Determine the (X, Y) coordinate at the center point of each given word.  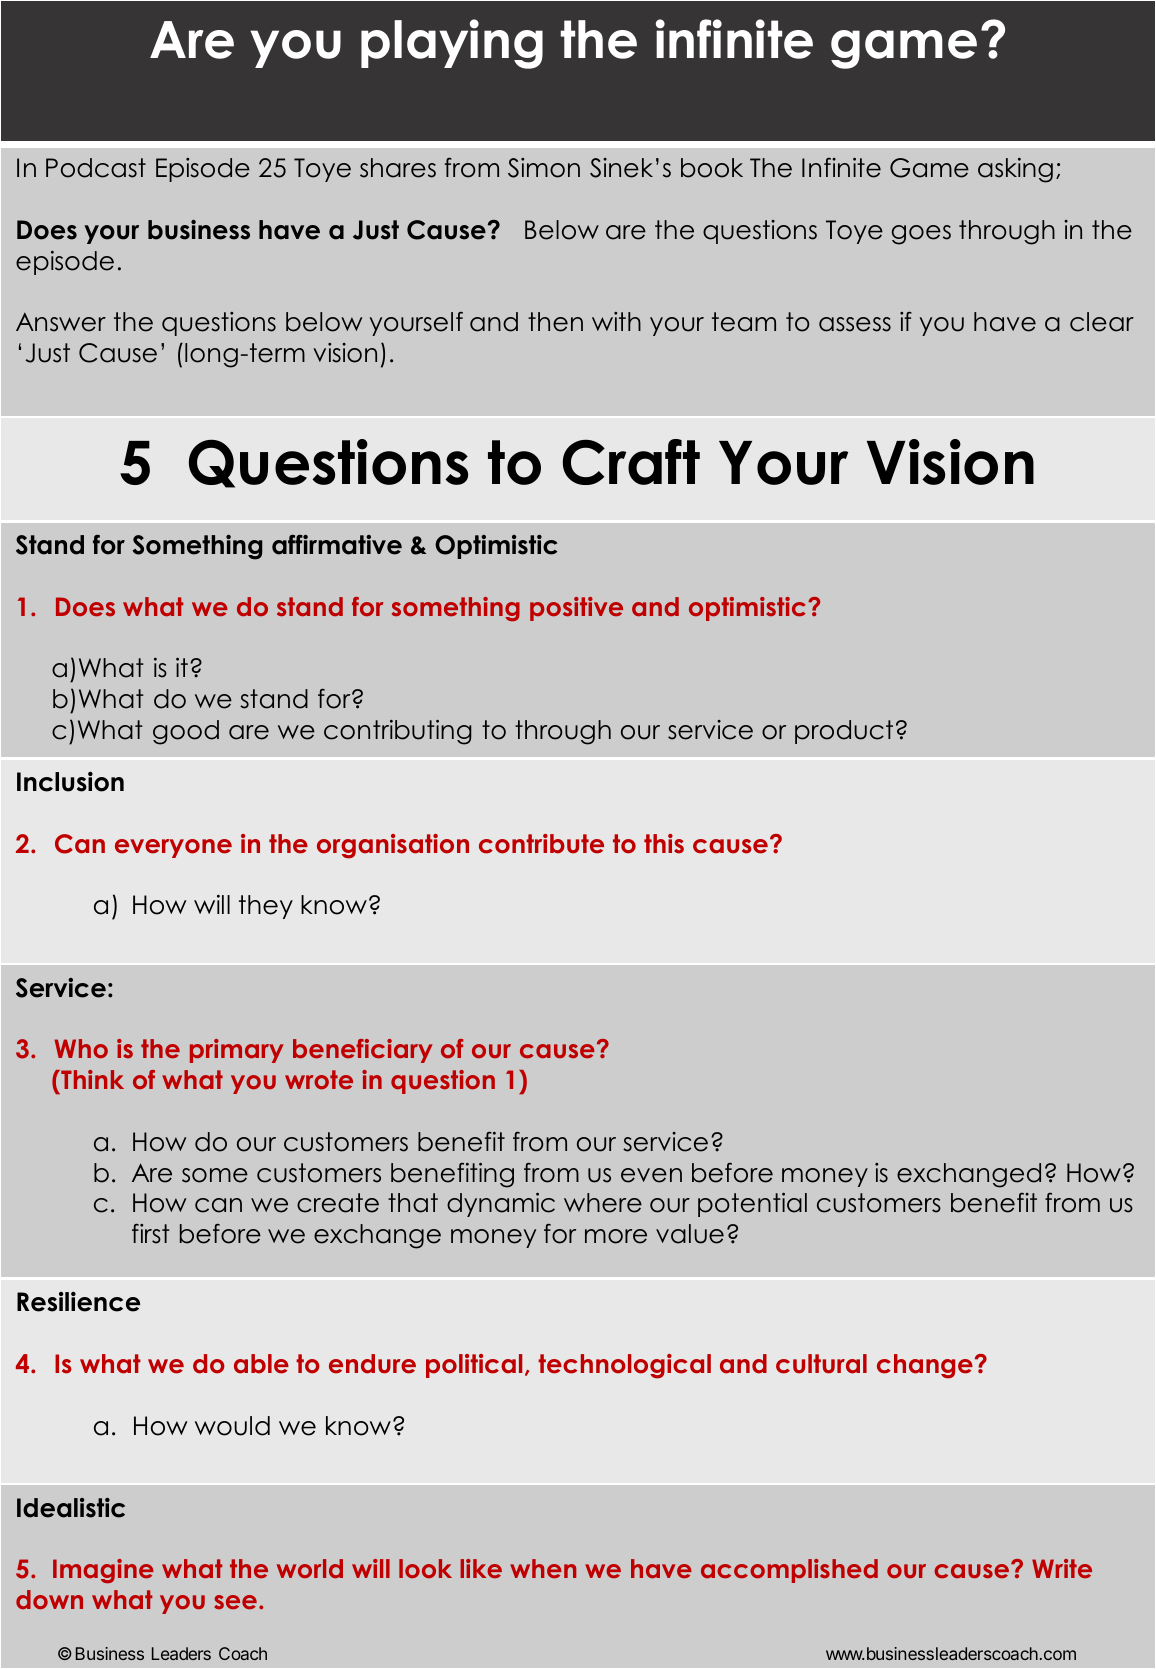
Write (1062, 1568)
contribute (541, 844)
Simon (544, 168)
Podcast (96, 168)
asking (1015, 170)
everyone (173, 848)
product (844, 732)
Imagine (103, 1571)
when (543, 1568)
